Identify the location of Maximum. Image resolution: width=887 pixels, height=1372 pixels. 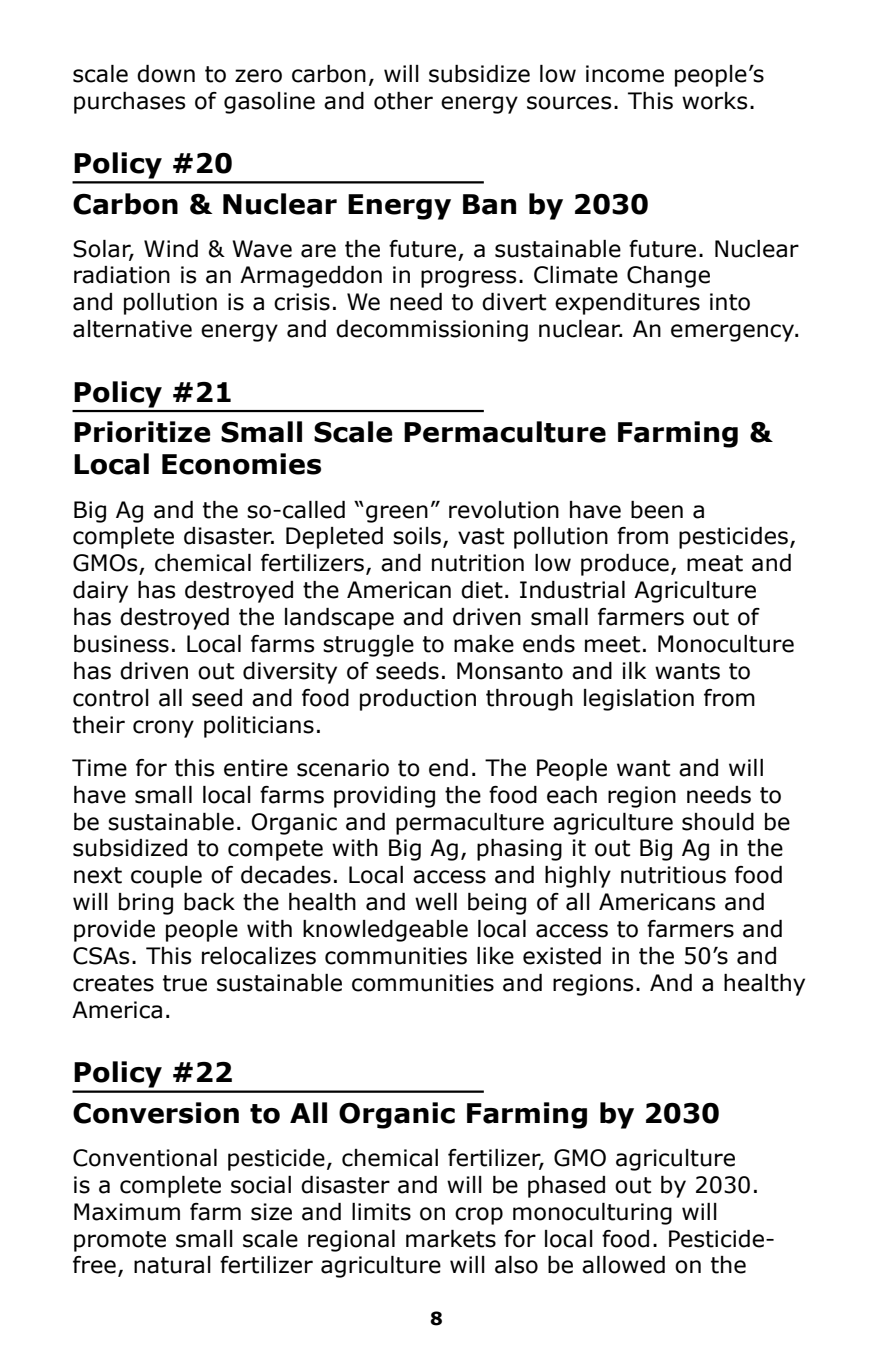
(127, 1212).
